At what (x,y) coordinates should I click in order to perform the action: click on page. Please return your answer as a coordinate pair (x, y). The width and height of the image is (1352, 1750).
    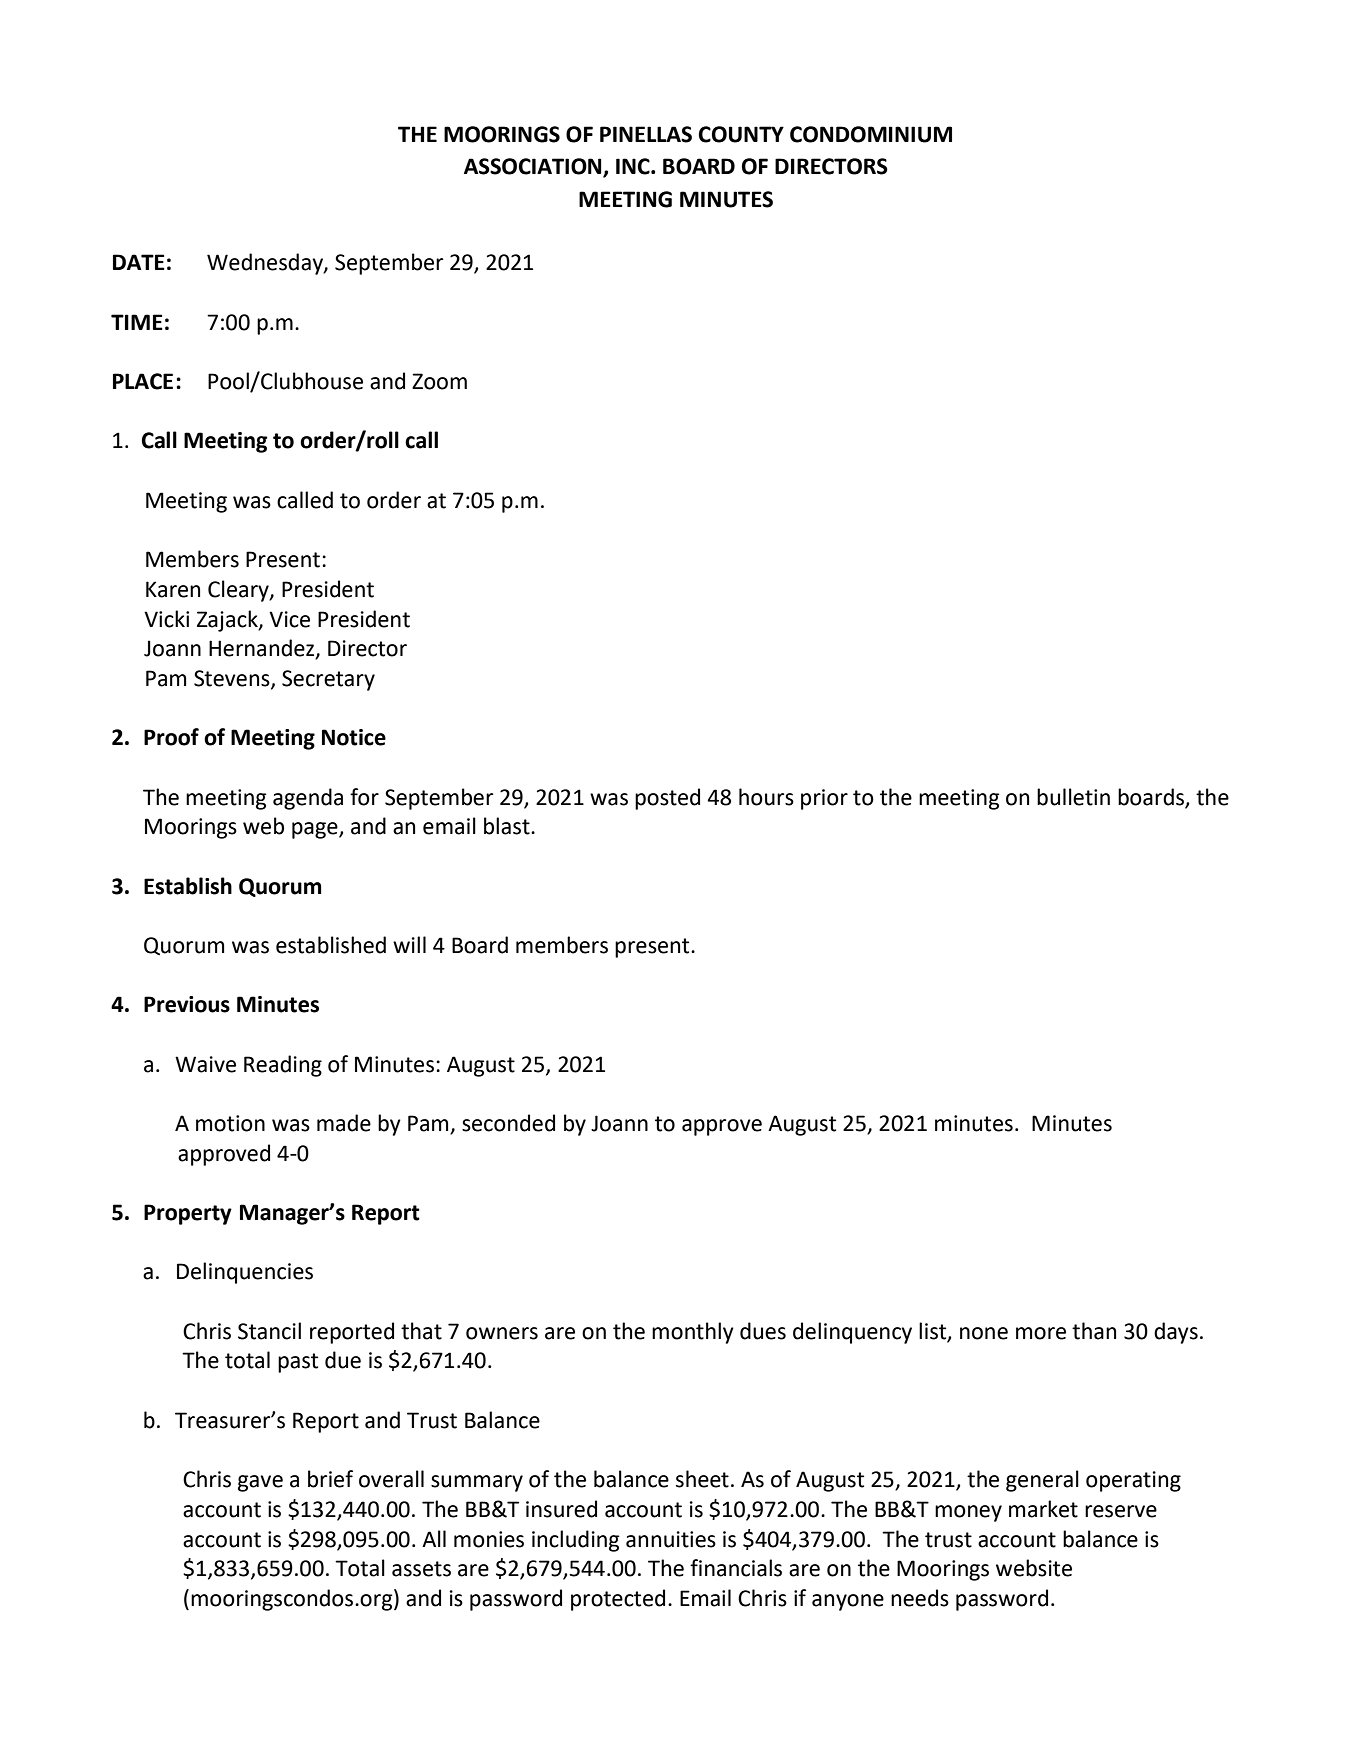
    Looking at the image, I should click on (316, 830).
